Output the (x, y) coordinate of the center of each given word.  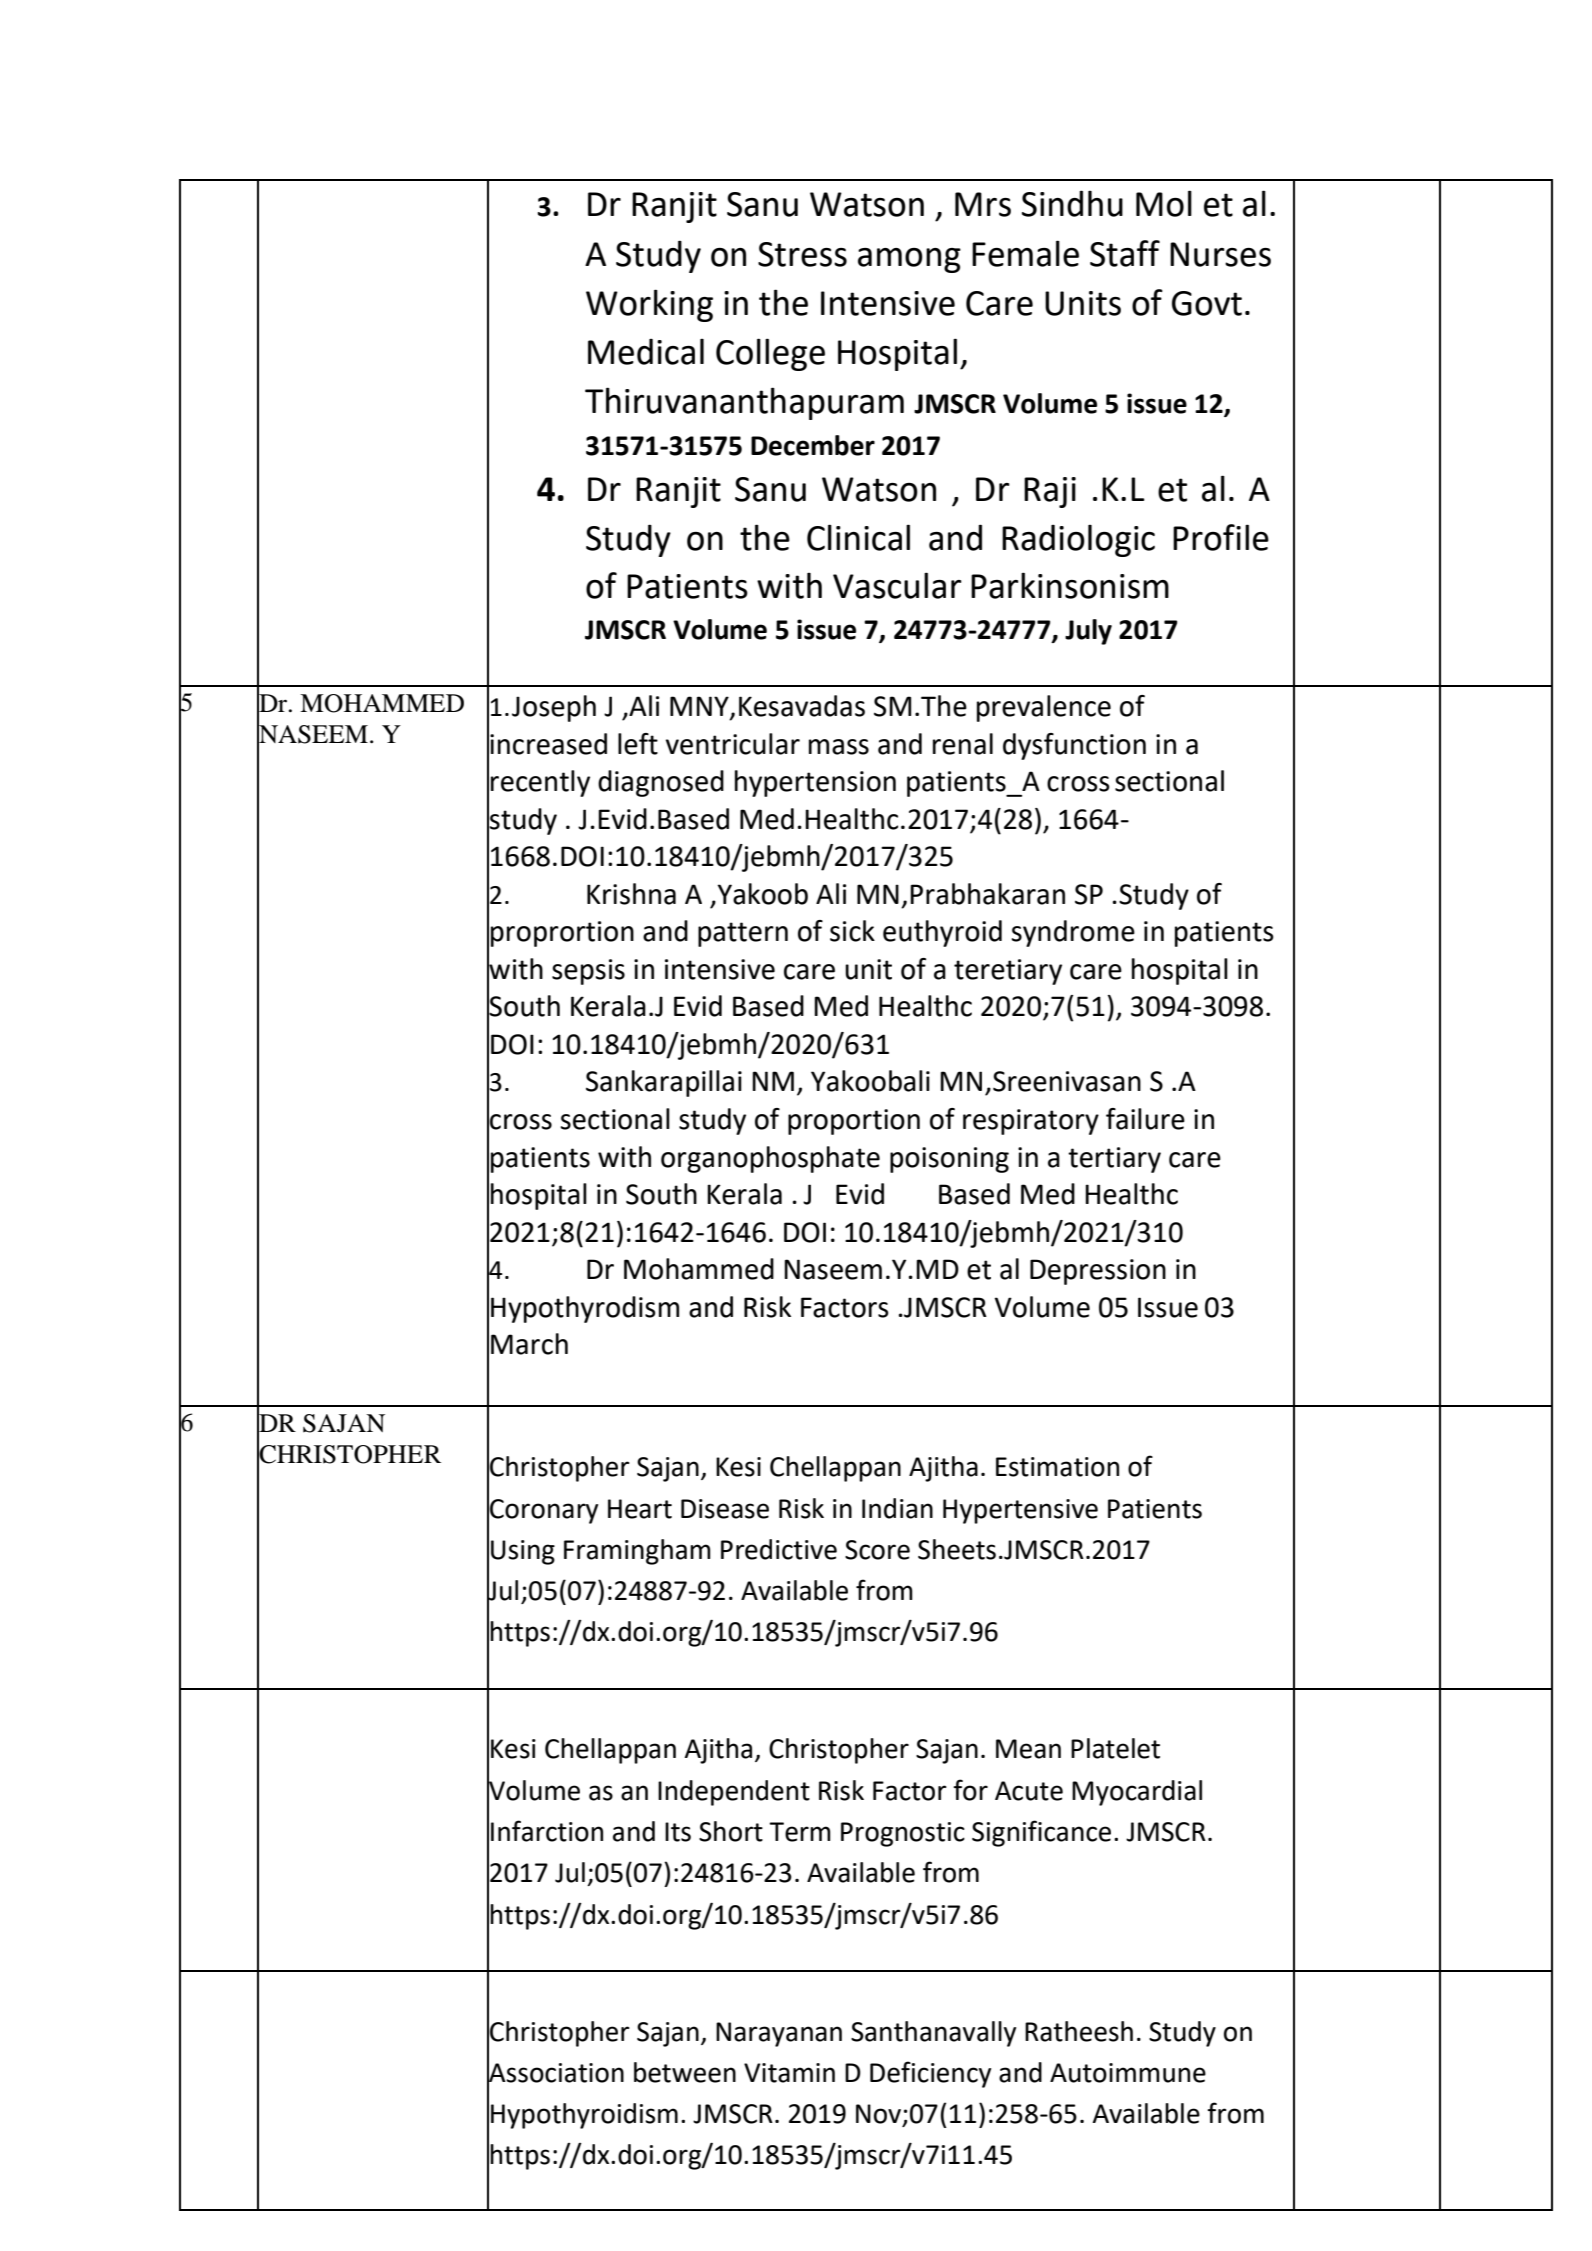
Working (649, 305)
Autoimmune (1128, 2073)
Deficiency (930, 2074)
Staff (1125, 253)
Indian (897, 1508)
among (909, 260)
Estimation (1057, 1467)
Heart (640, 1509)
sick (852, 931)
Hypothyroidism (584, 2116)
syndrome (1073, 933)
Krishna (631, 894)
